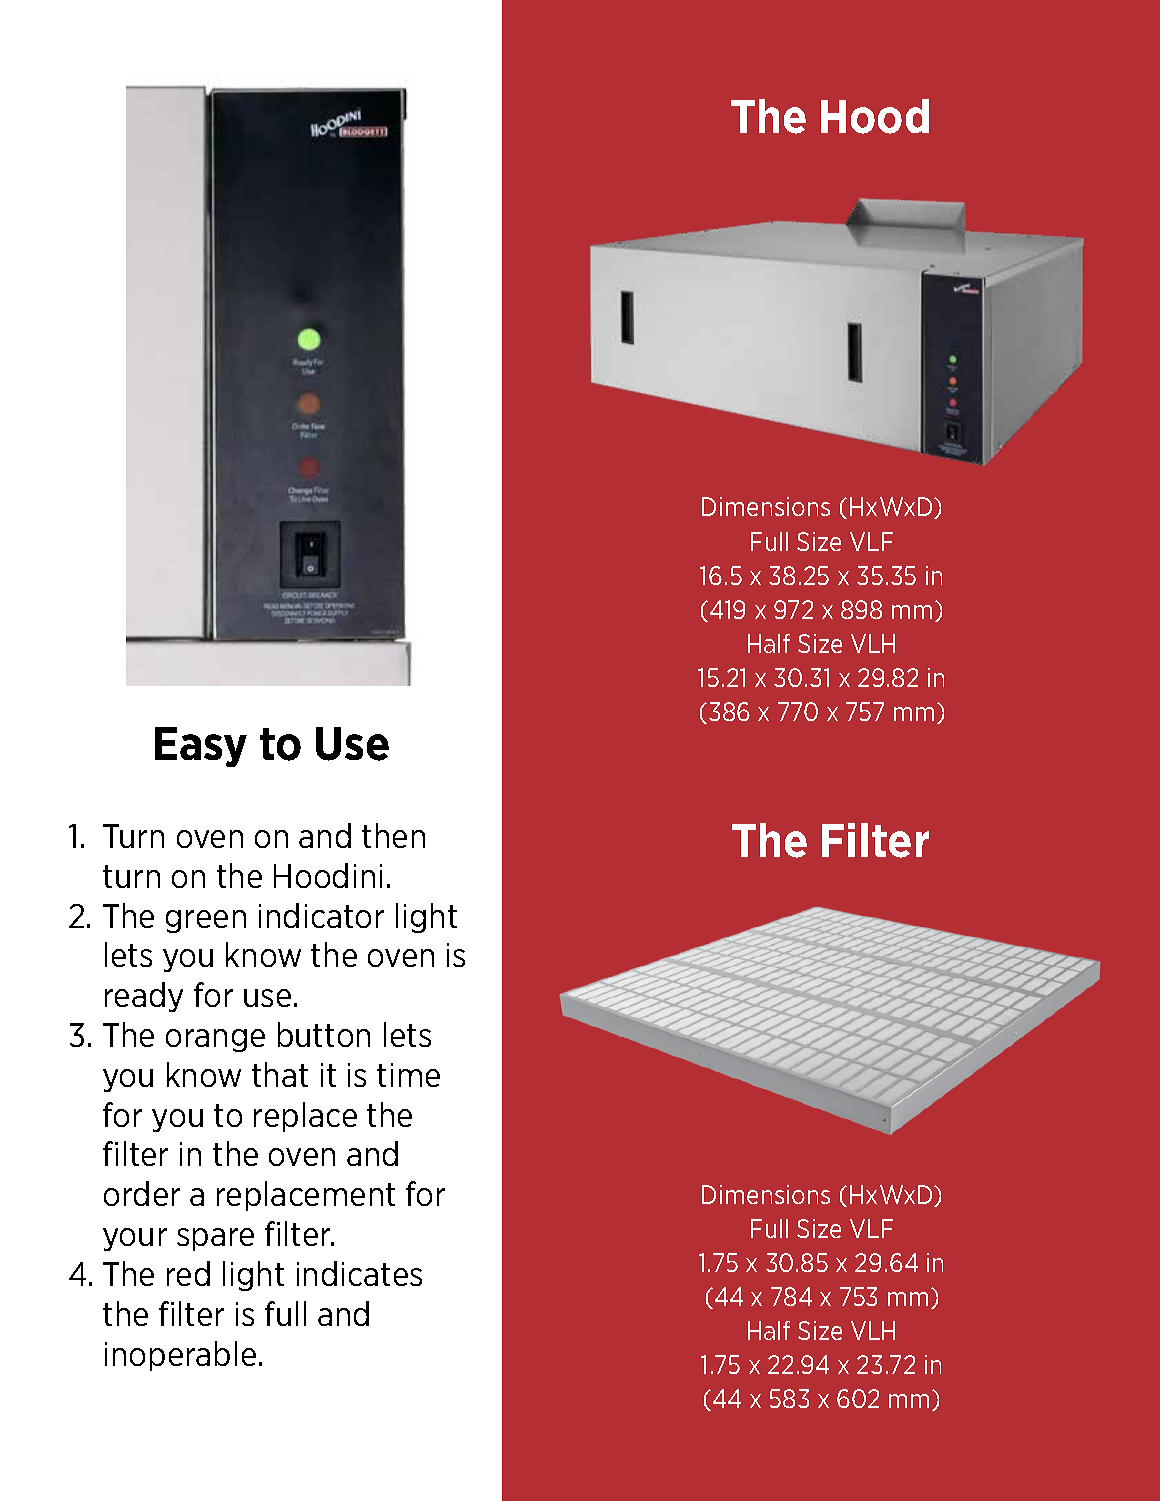  Describe the element at coordinates (408, 1075) in the image. I see `time` at that location.
